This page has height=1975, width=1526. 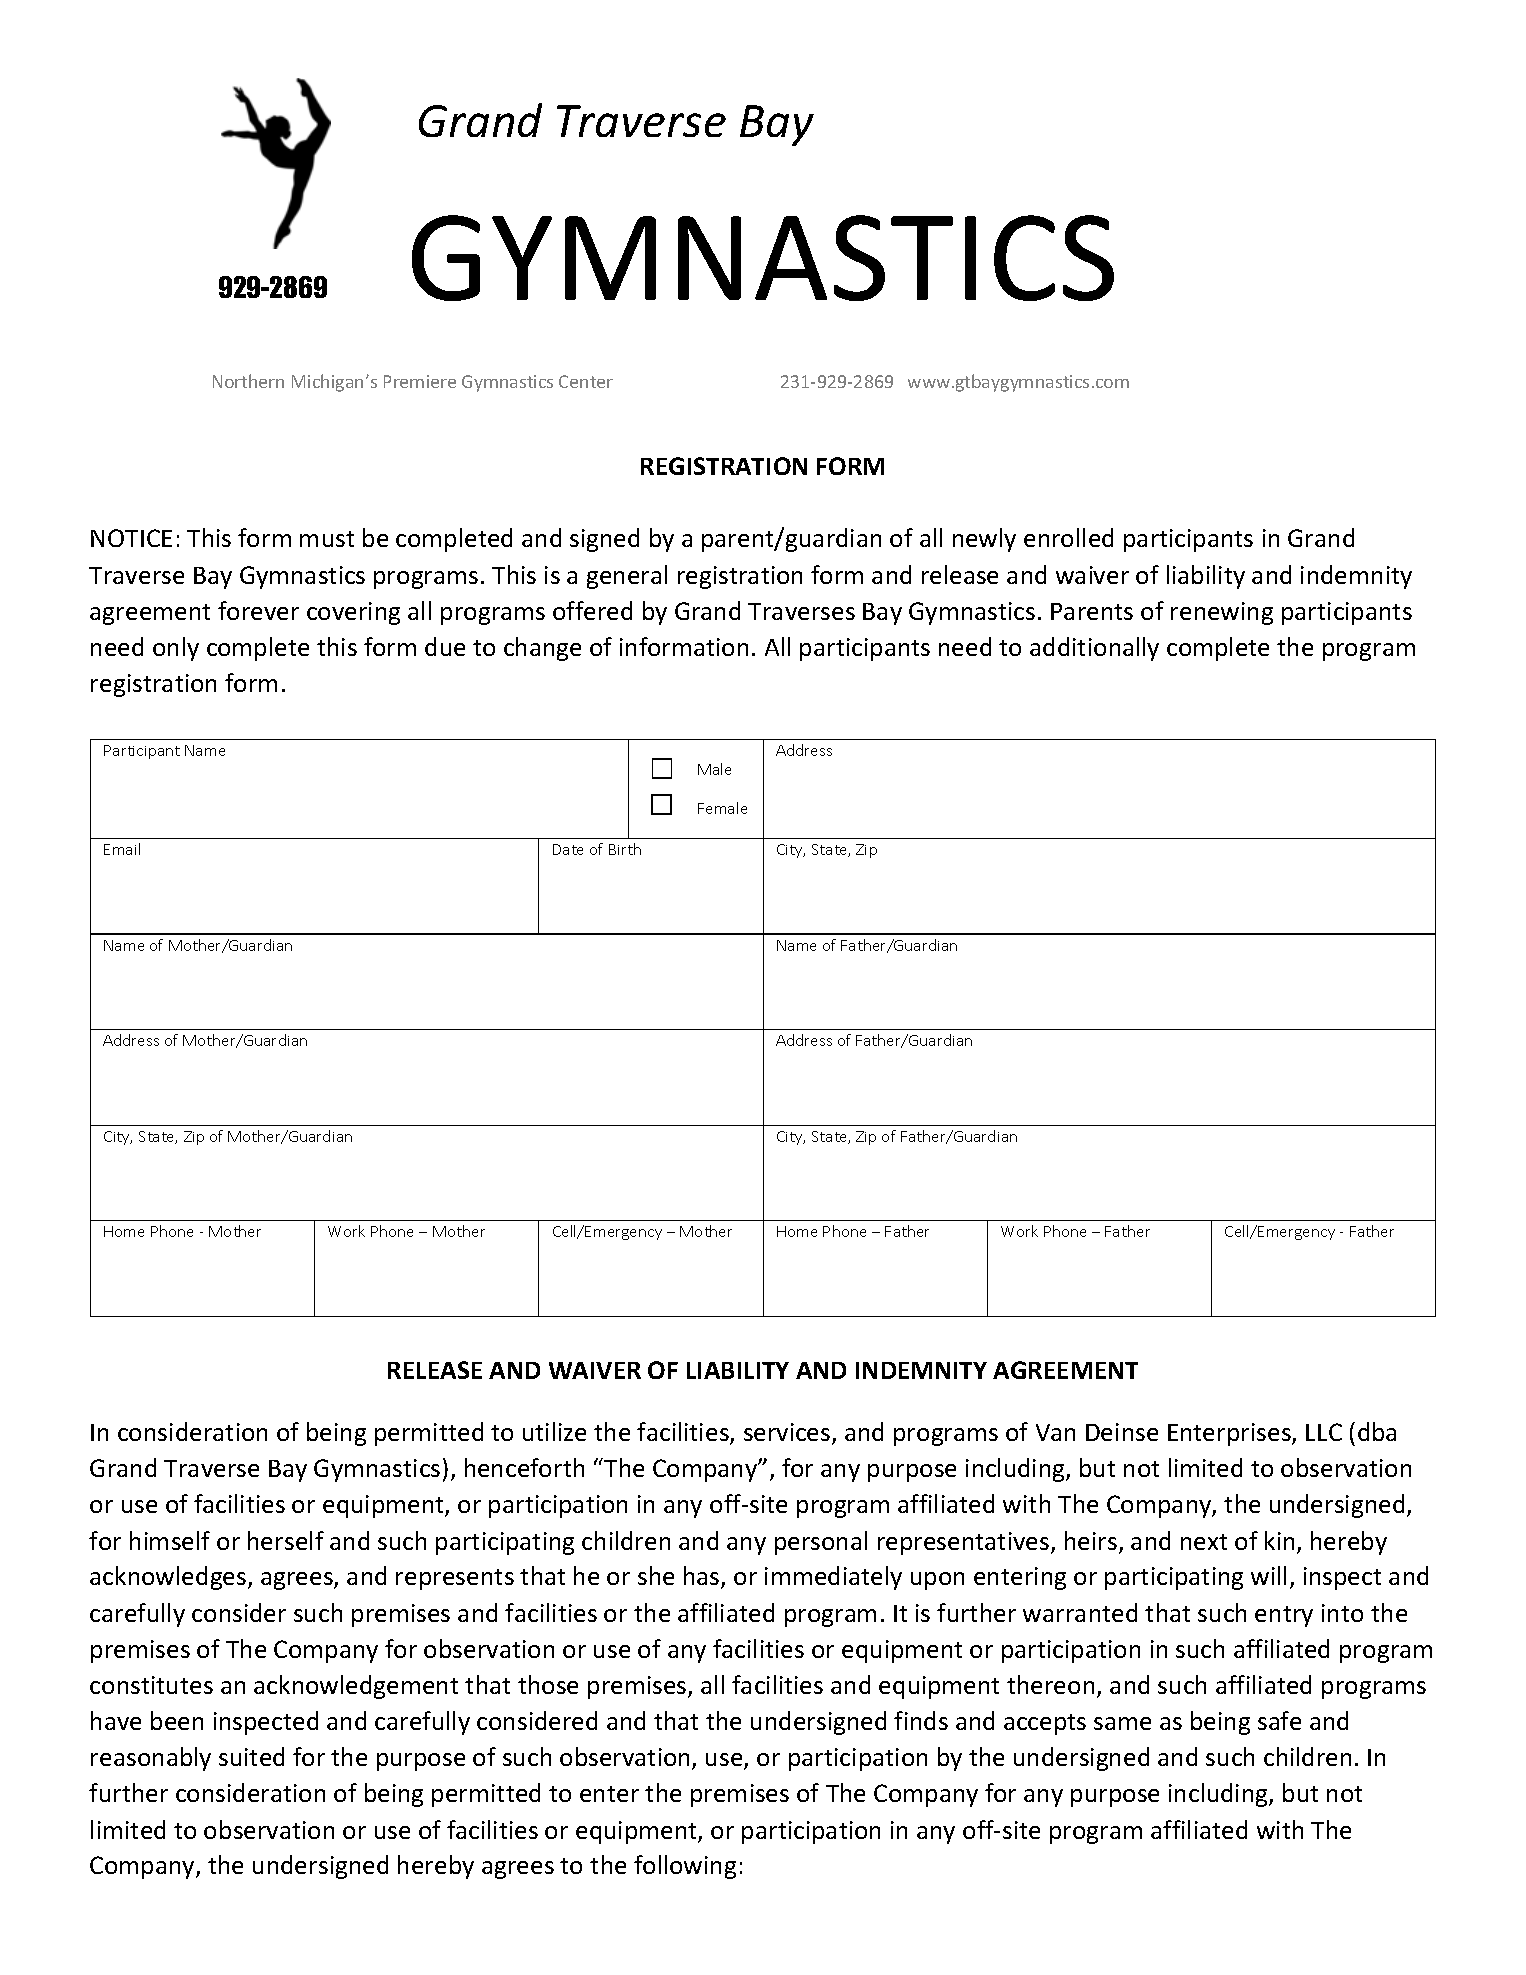 I want to click on Northern, so click(x=248, y=381).
